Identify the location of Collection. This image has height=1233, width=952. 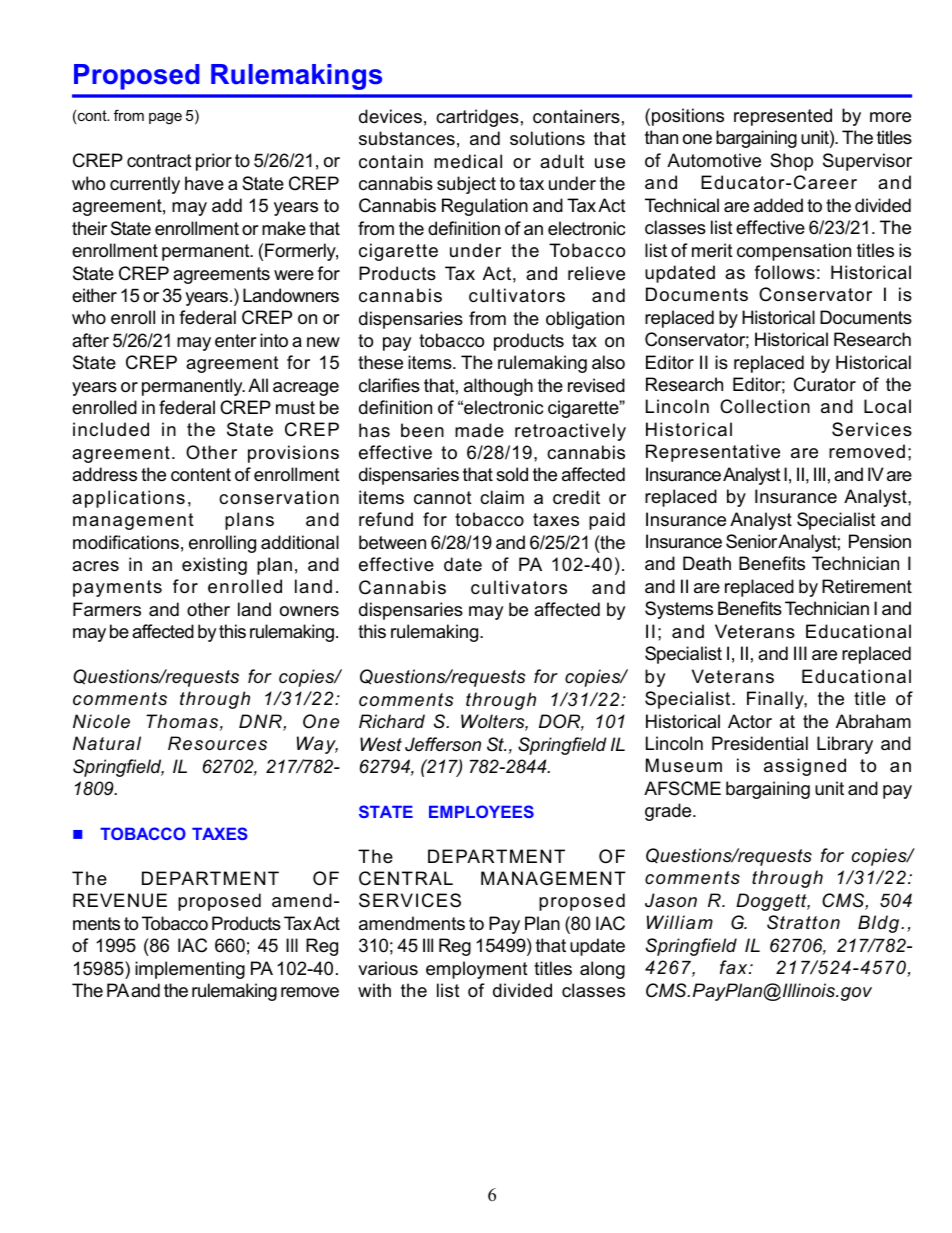
(765, 406).
